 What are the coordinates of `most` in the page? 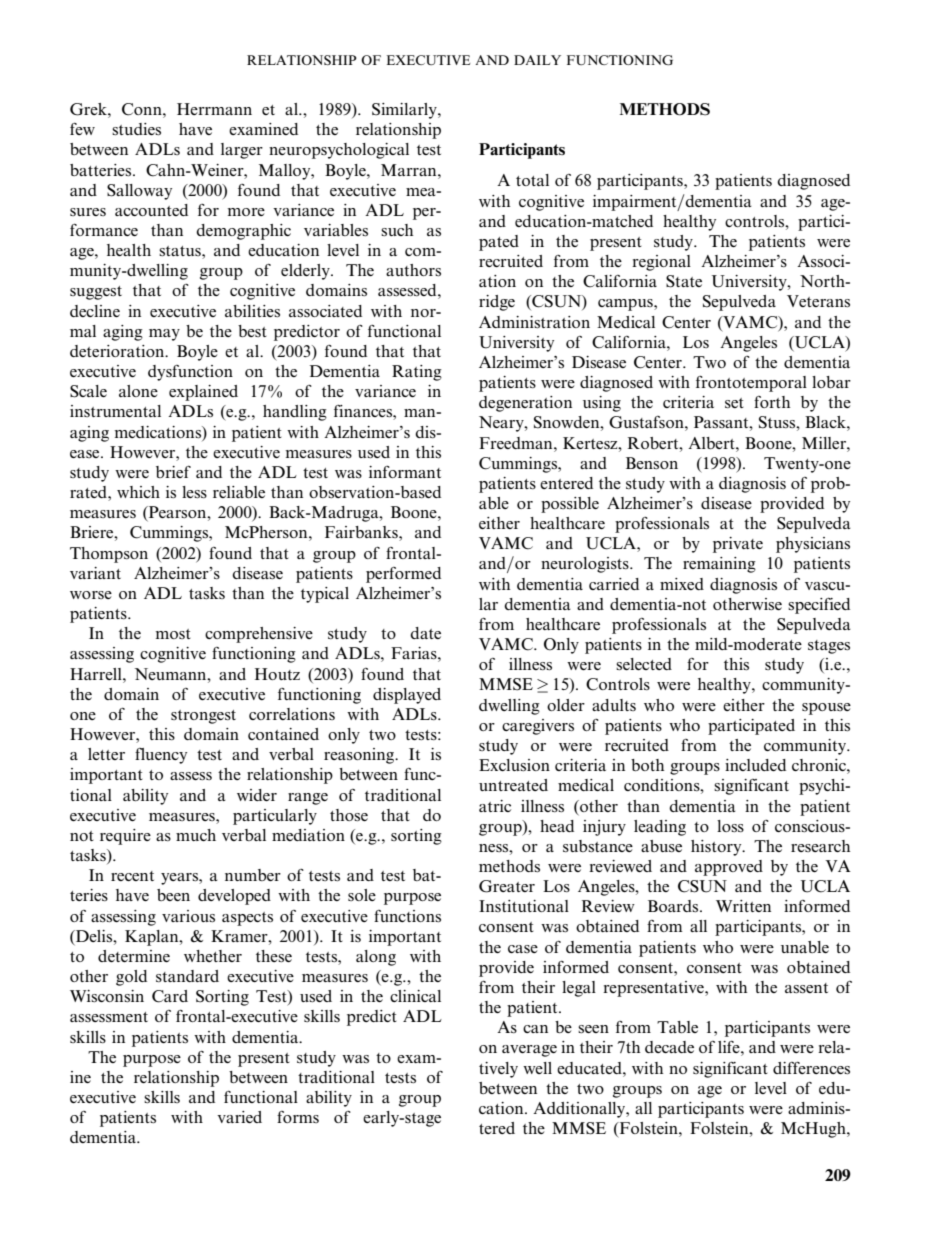 It's located at (173, 634).
